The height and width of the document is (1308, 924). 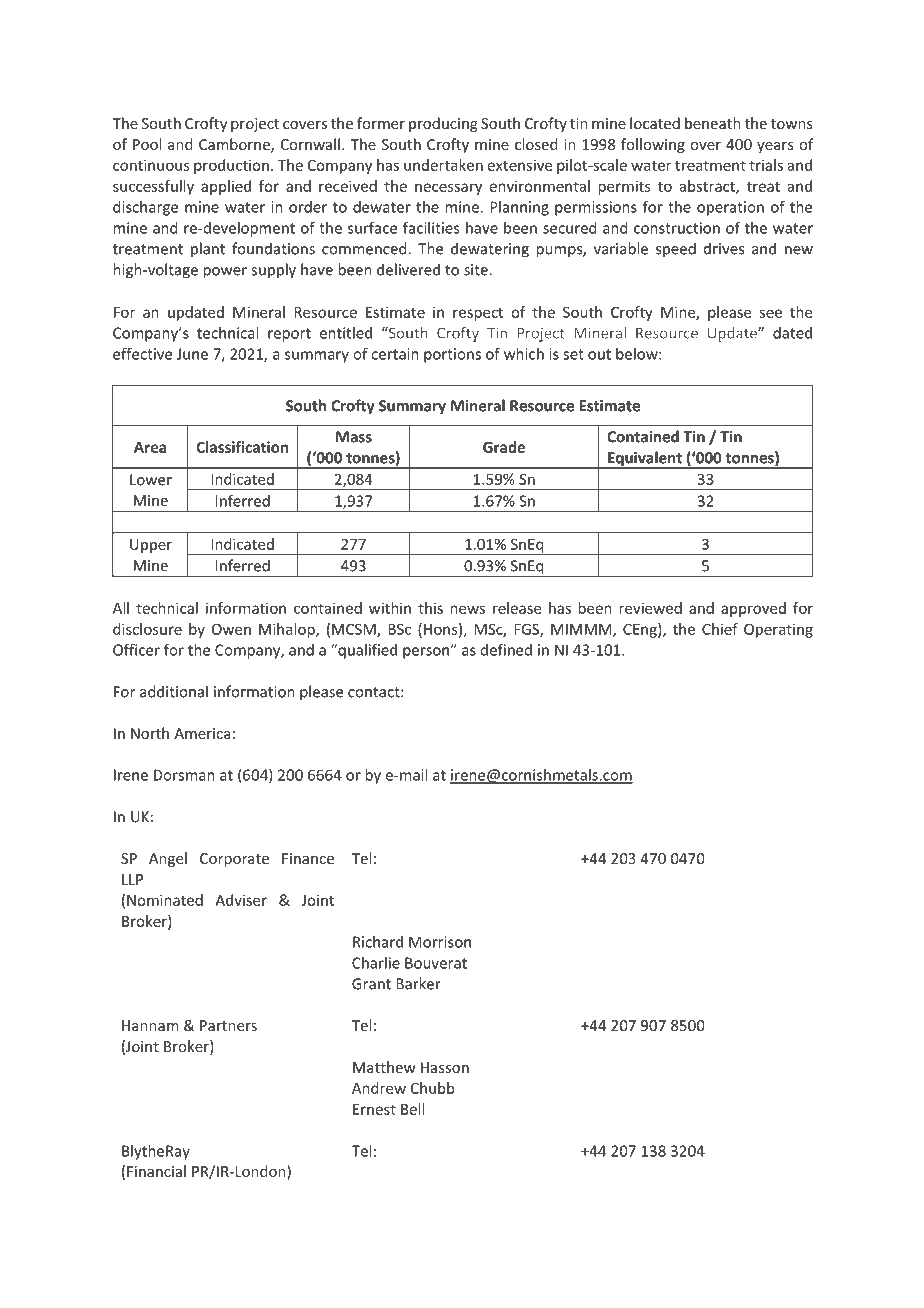 I want to click on Barker, so click(x=418, y=983).
